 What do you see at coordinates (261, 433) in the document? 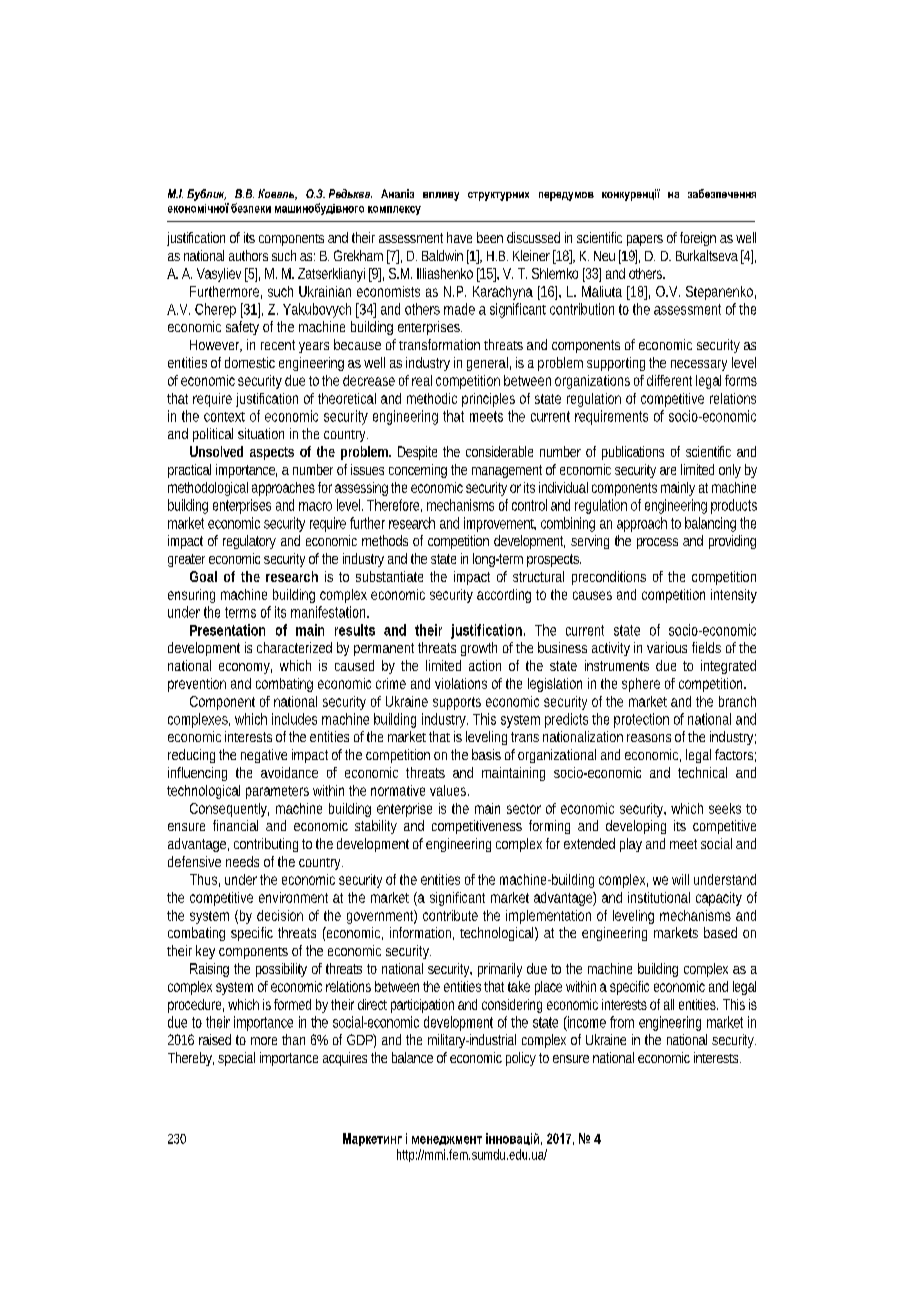
I see `situation` at bounding box center [261, 433].
